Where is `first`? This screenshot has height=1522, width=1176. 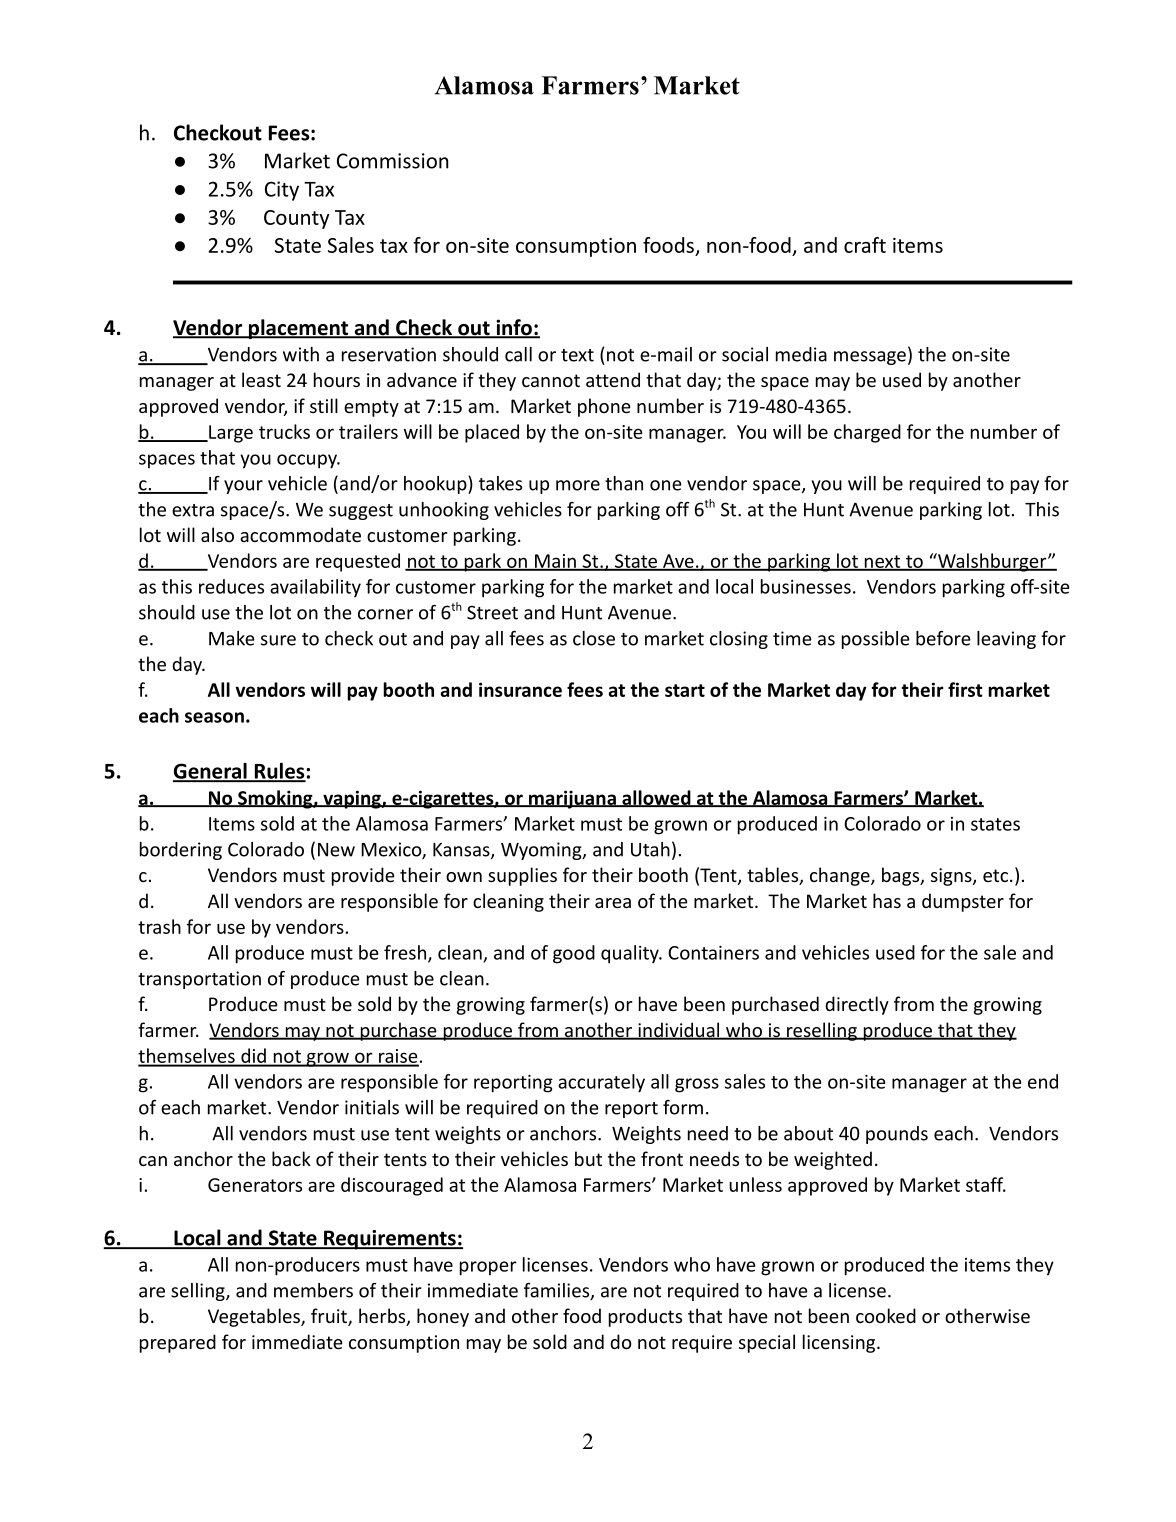 first is located at coordinates (965, 689).
